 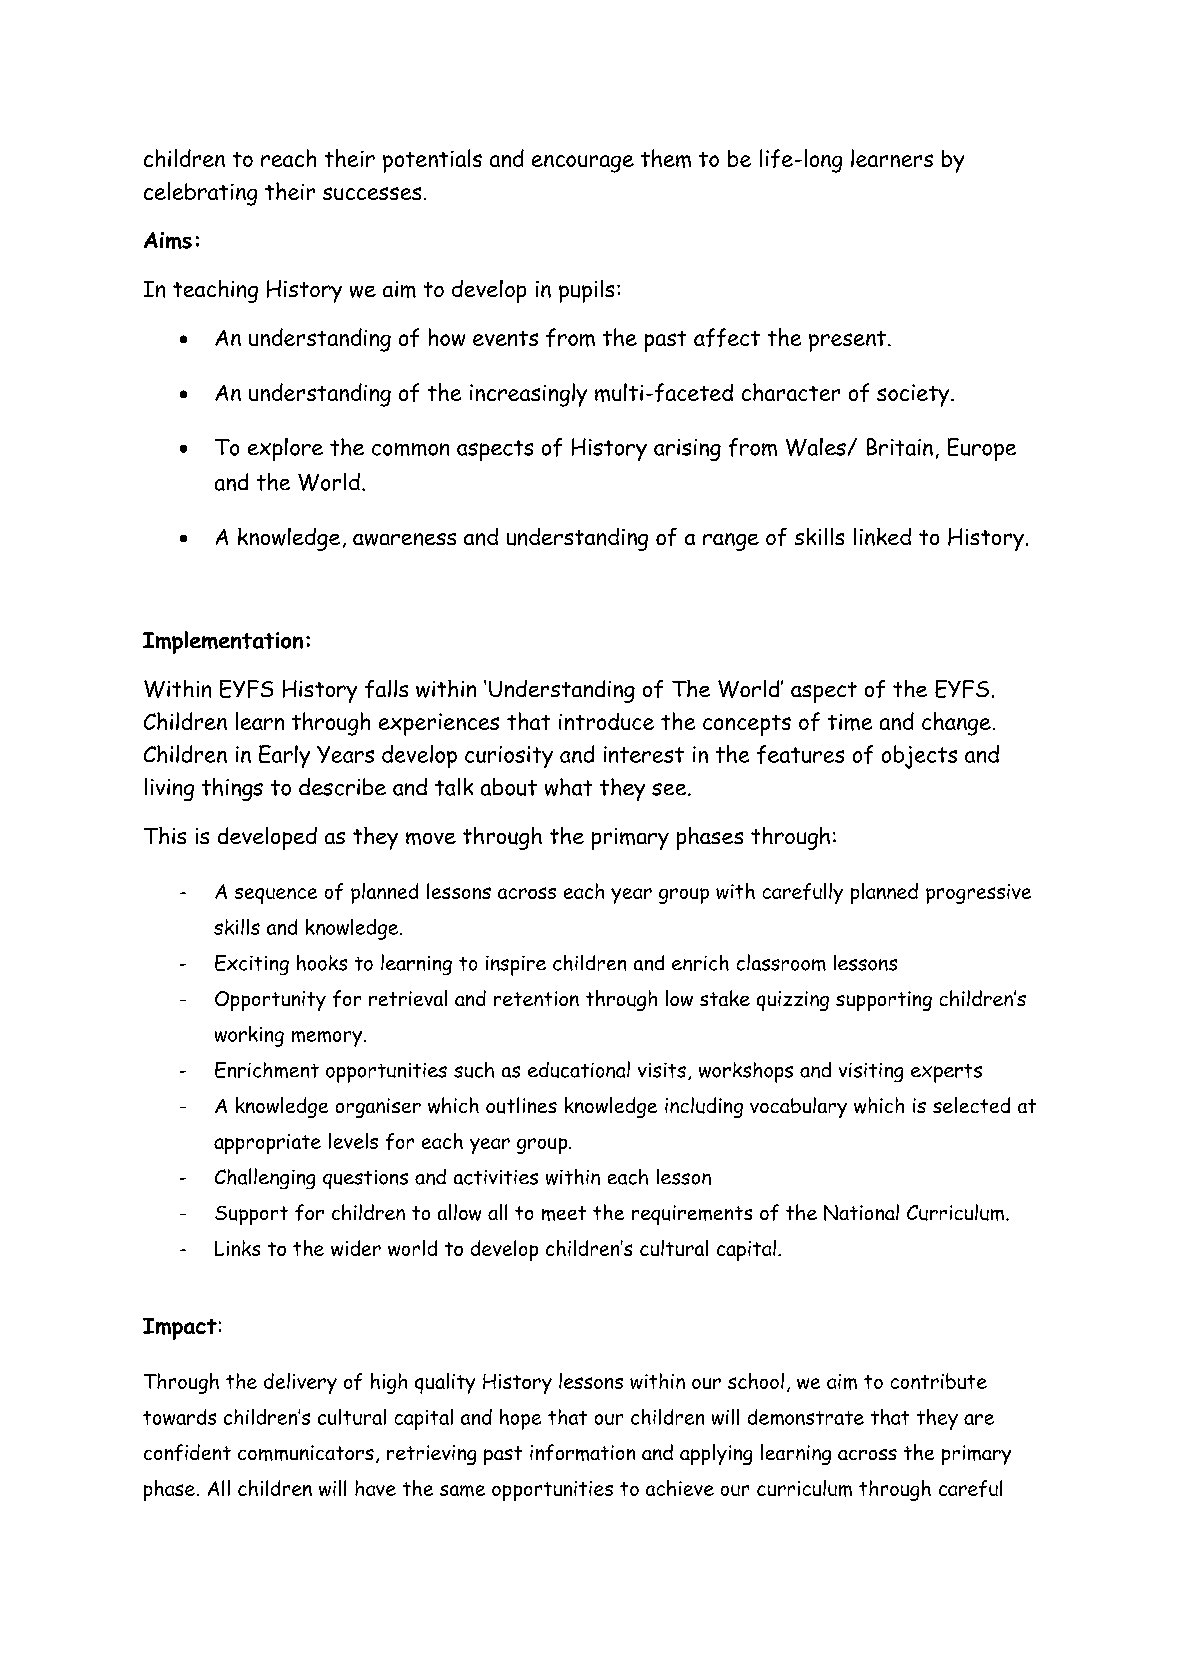 What do you see at coordinates (249, 1036) in the image?
I see `working` at bounding box center [249, 1036].
